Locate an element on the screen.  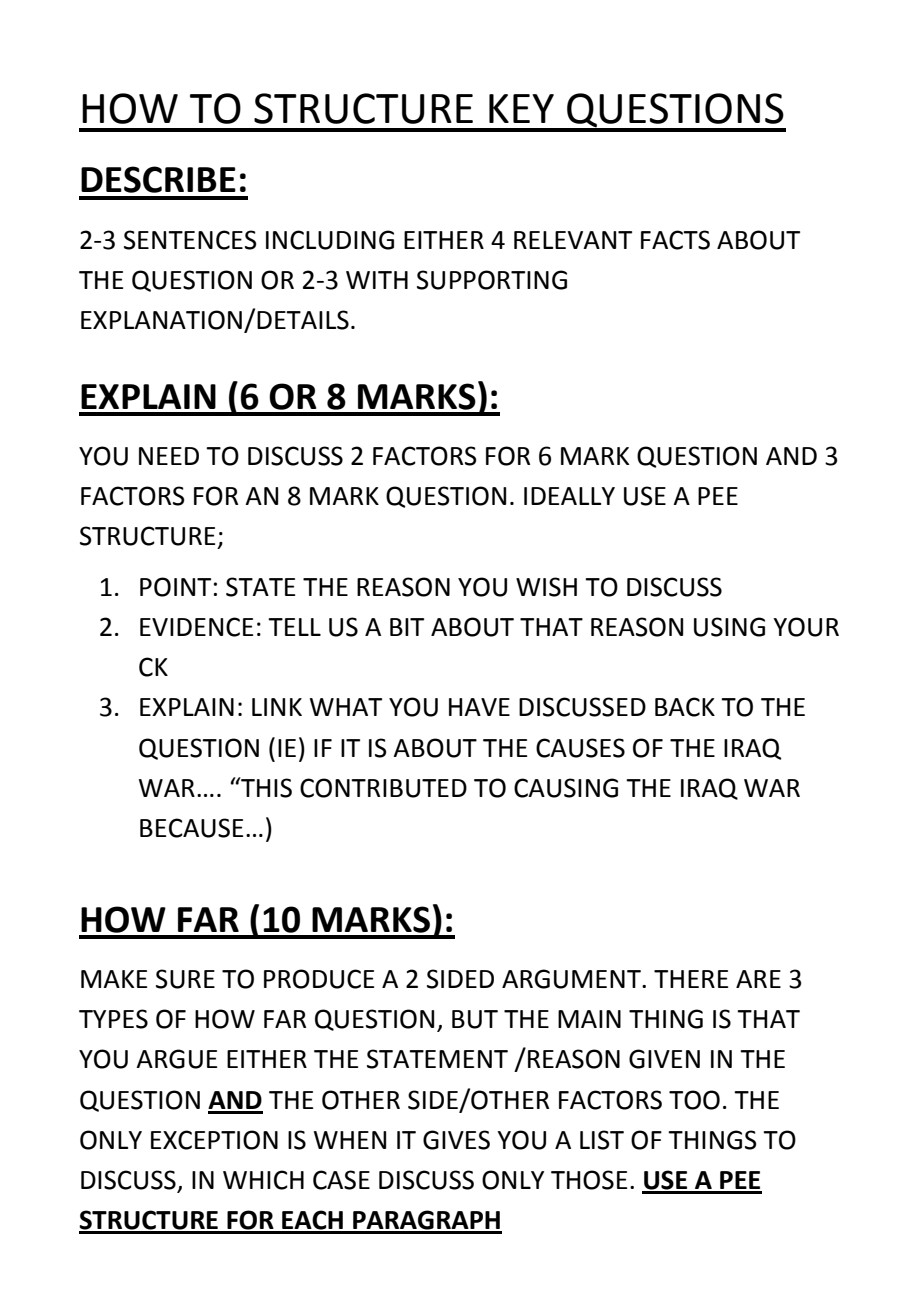
TOO is located at coordinates (694, 1100).
